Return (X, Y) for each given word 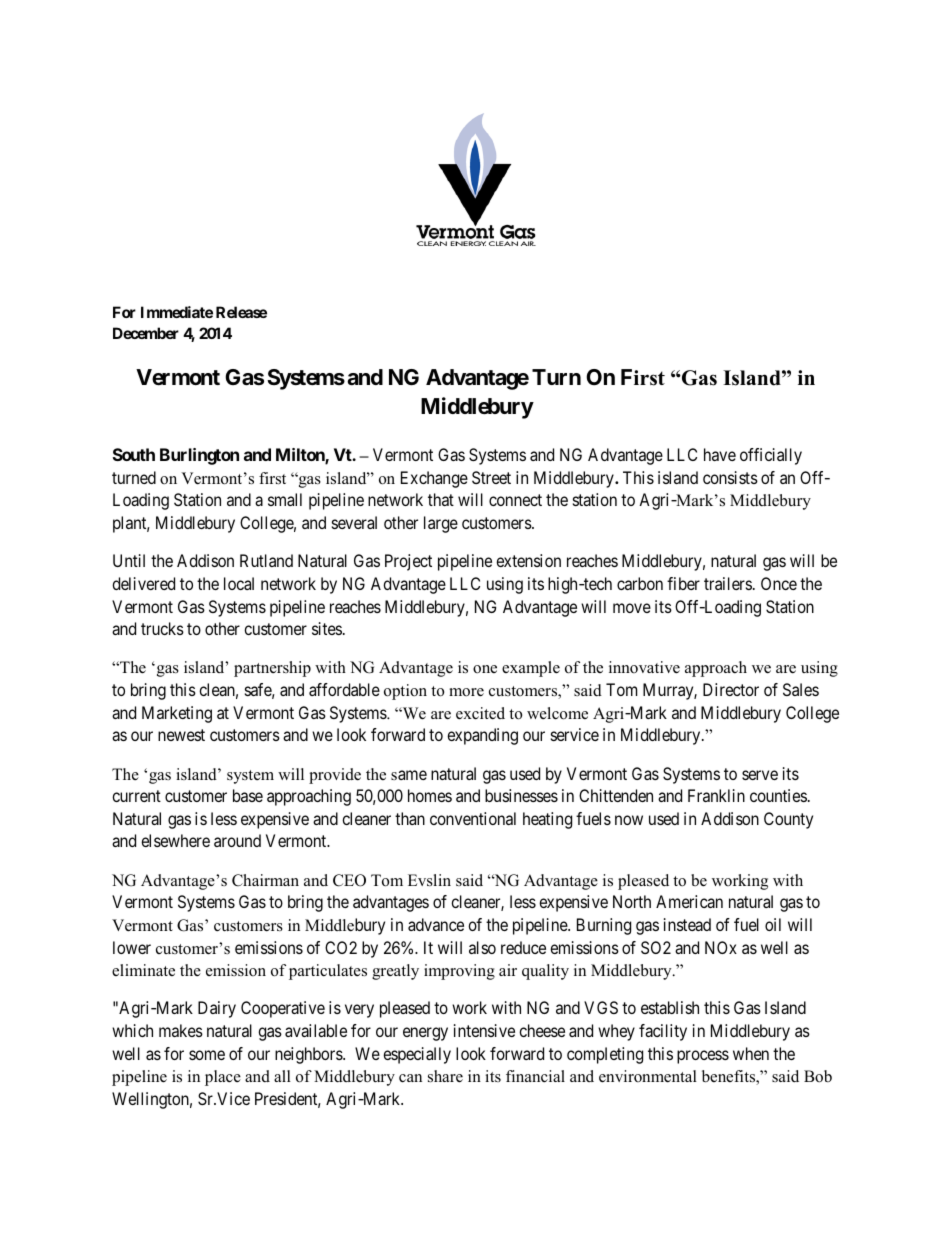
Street (491, 477)
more (466, 692)
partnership (272, 669)
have (720, 454)
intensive (484, 1030)
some (207, 1055)
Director (731, 689)
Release (241, 312)
